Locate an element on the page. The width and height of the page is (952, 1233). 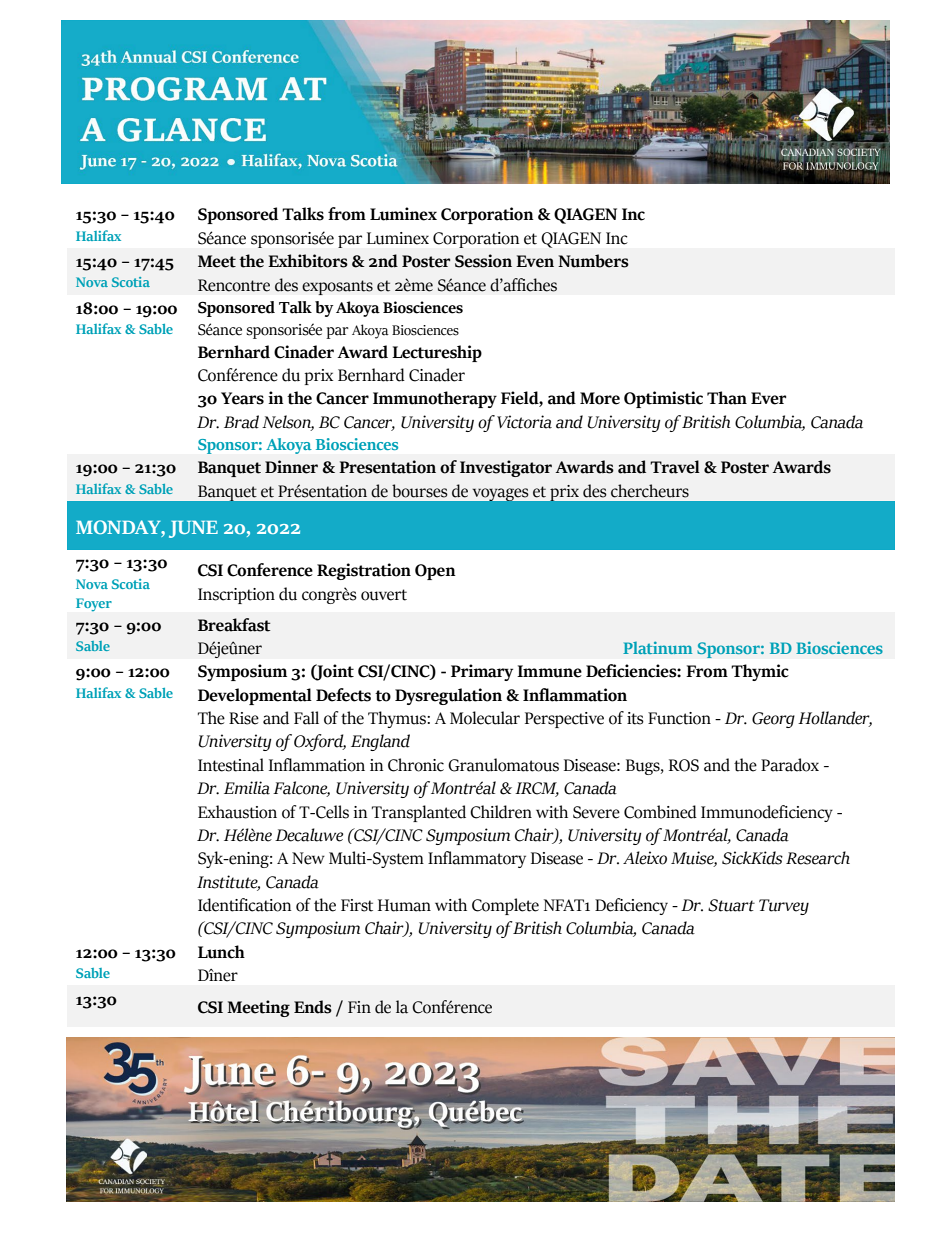
Stuart is located at coordinates (731, 905).
